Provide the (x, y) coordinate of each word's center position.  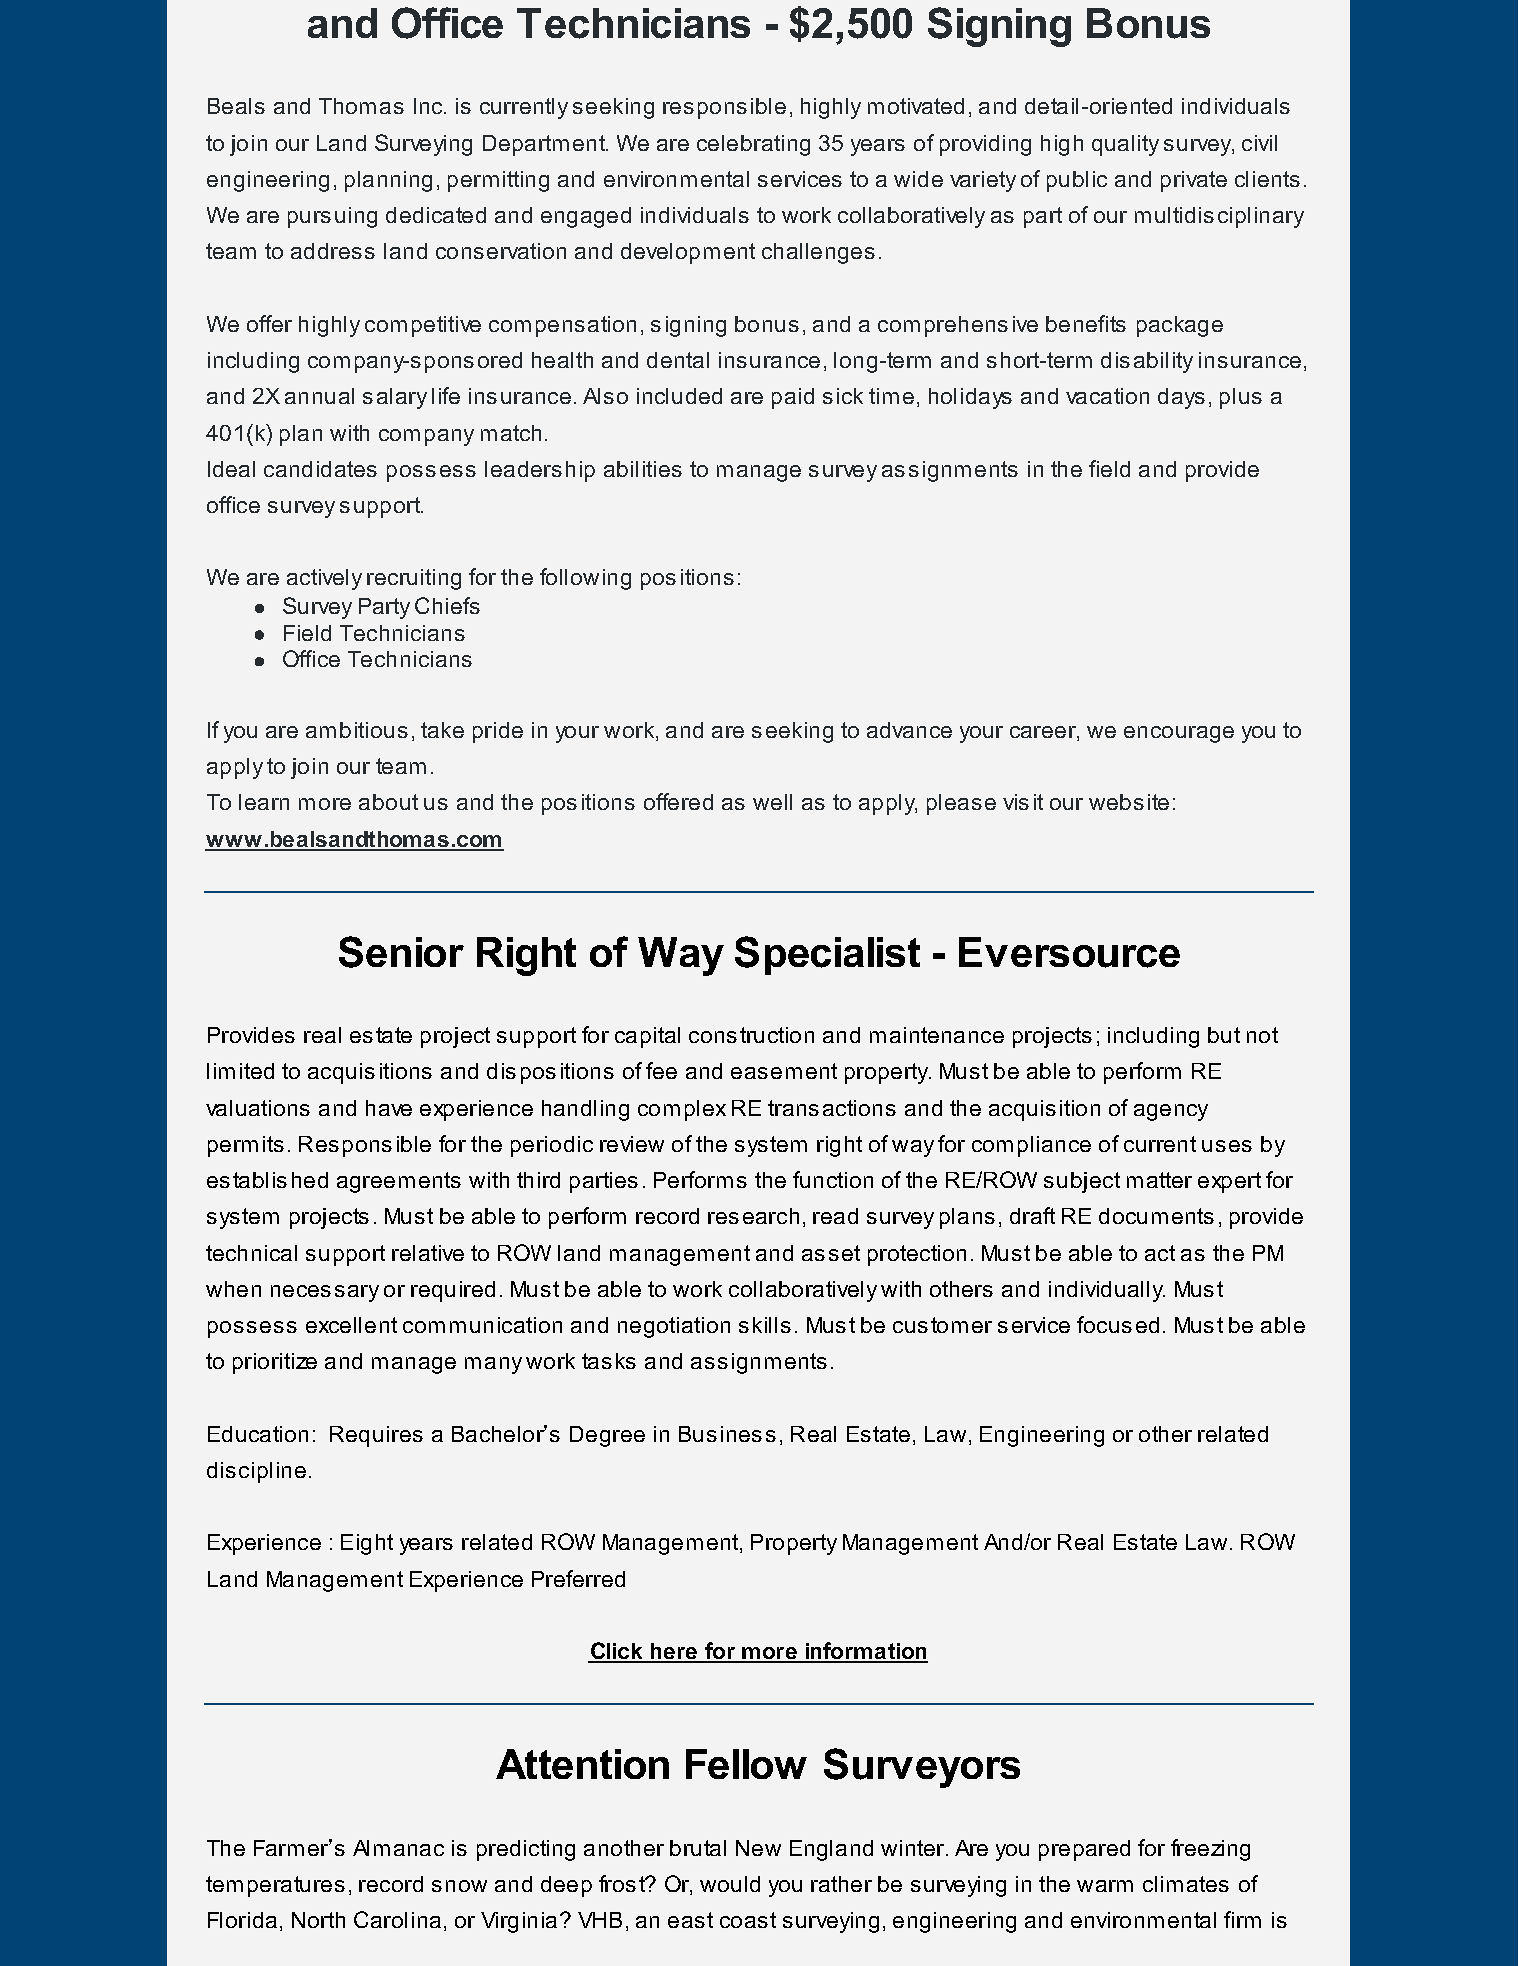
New (758, 1848)
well (772, 802)
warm (1105, 1886)
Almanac (398, 1848)
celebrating (753, 145)
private (1194, 181)
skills (765, 1325)
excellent (351, 1325)
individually (1107, 1291)
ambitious (357, 730)
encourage (1179, 734)
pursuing (332, 217)
